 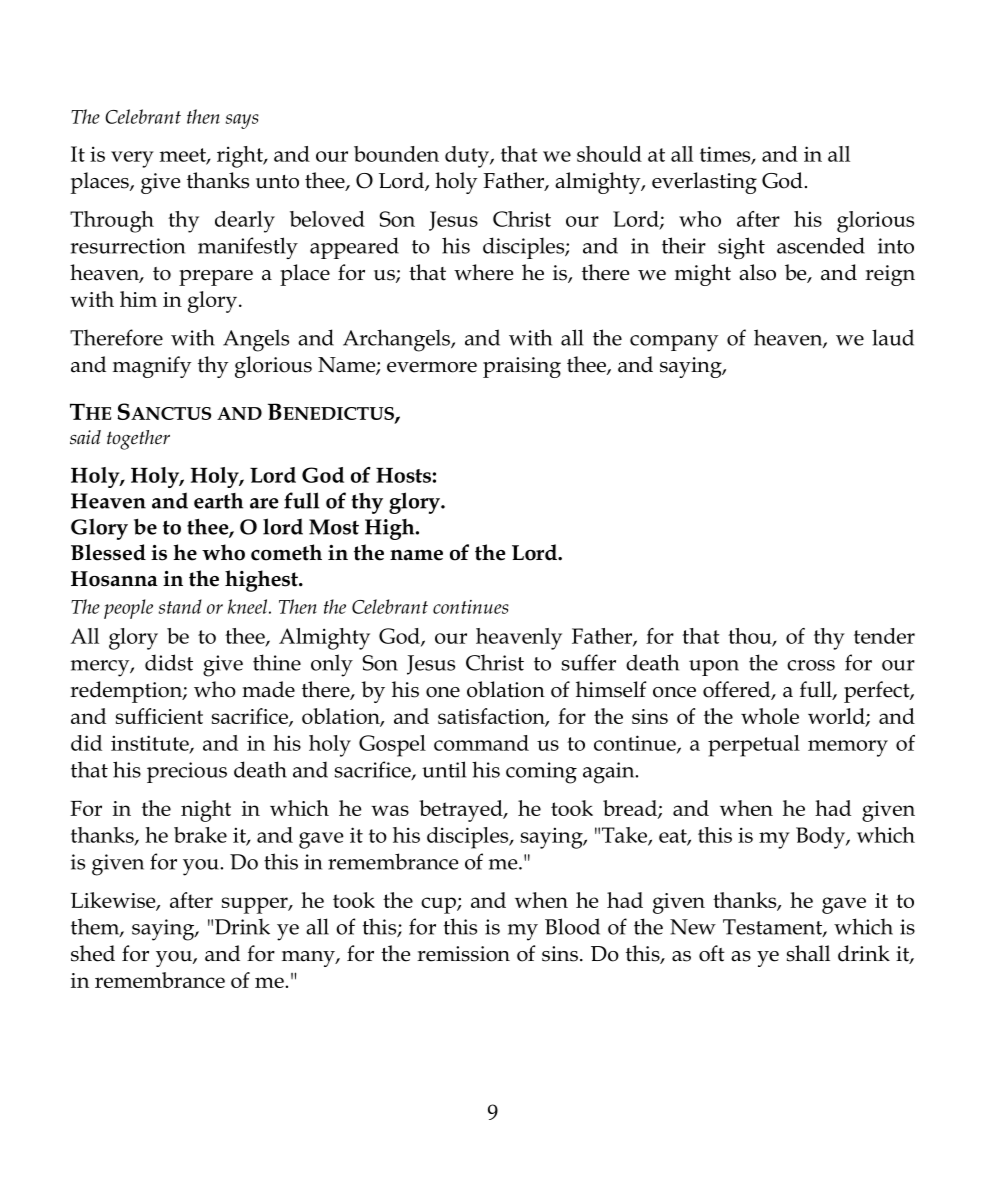 I want to click on remission, so click(x=463, y=954).
